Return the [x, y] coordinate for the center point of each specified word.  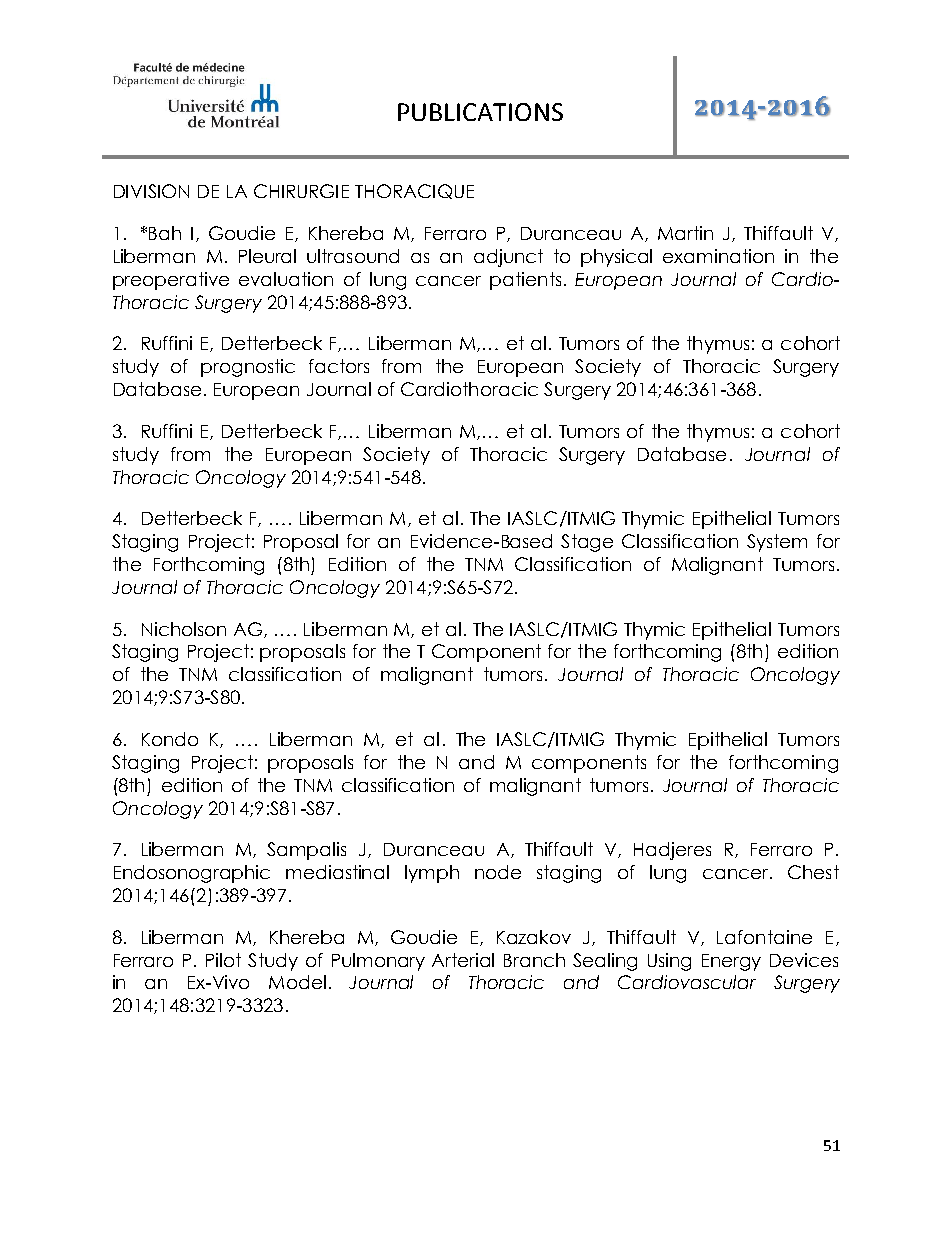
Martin [685, 233]
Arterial [463, 960]
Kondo [170, 739]
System [777, 543]
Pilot [223, 960]
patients [525, 281]
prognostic [248, 368]
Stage [587, 543]
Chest [813, 872]
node [498, 872]
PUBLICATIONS [480, 112]
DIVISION [151, 191]
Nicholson [184, 629]
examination [718, 256]
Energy [731, 962]
